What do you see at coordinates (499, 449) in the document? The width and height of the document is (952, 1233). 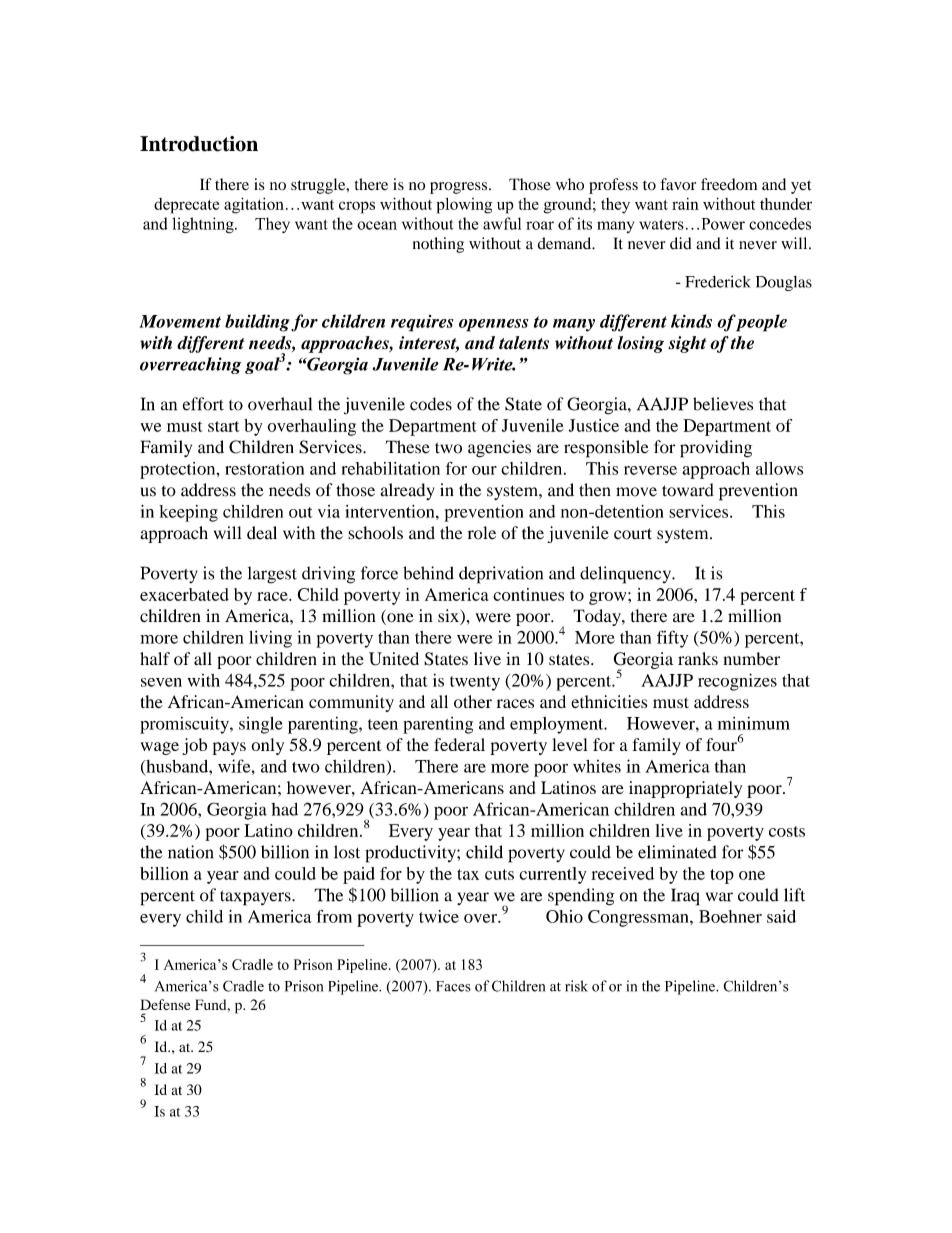 I see `agencies` at bounding box center [499, 449].
